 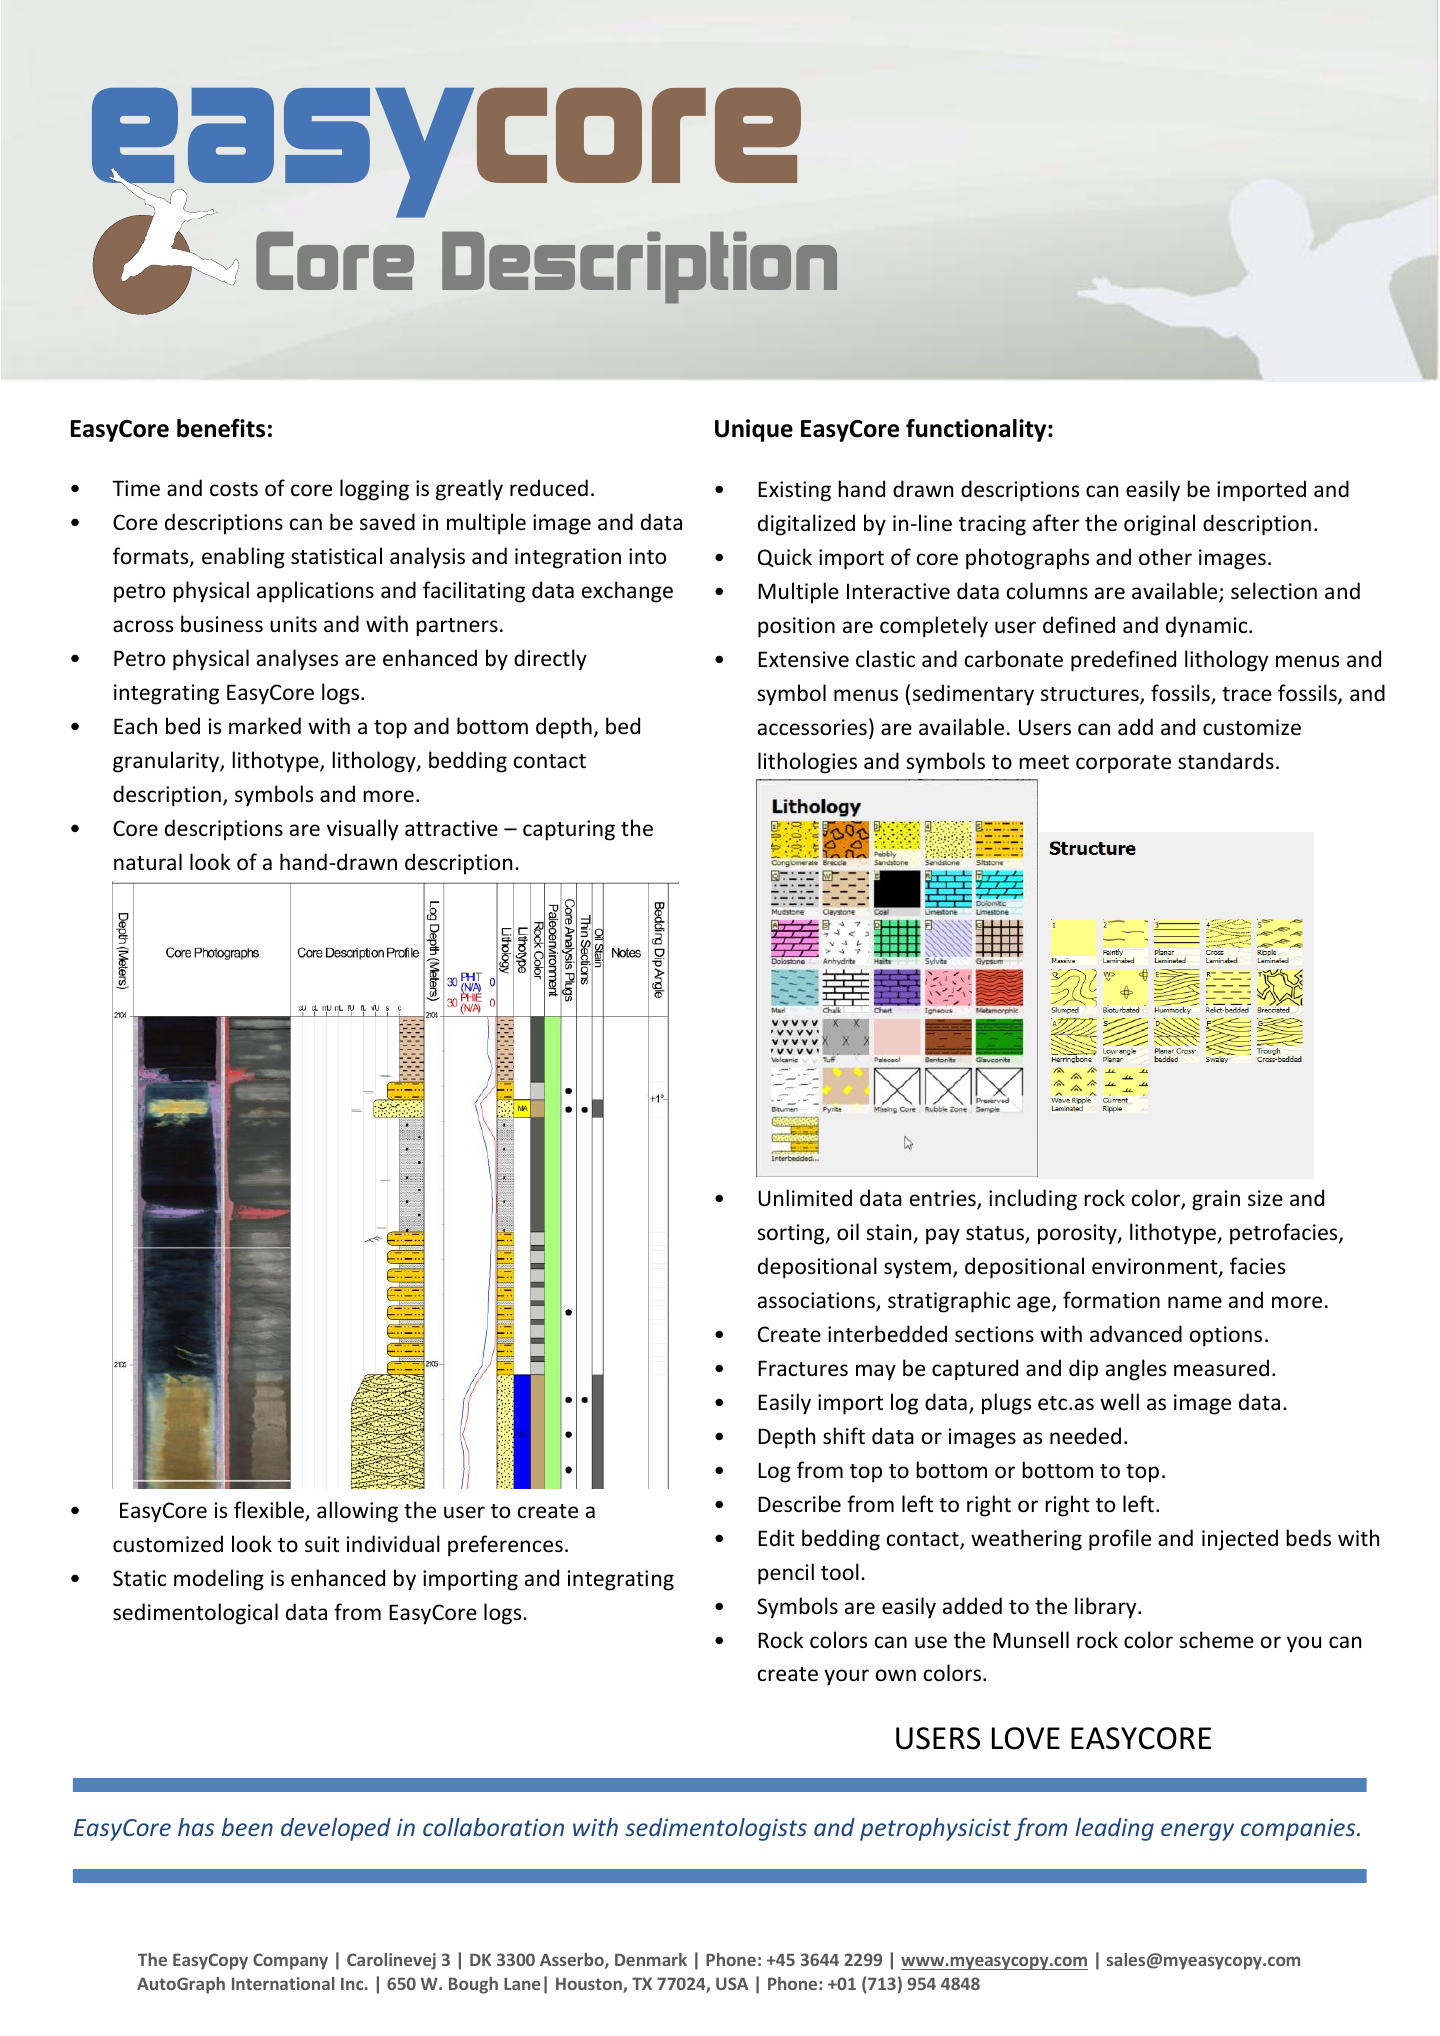 What do you see at coordinates (1159, 525) in the screenshot?
I see `original` at bounding box center [1159, 525].
